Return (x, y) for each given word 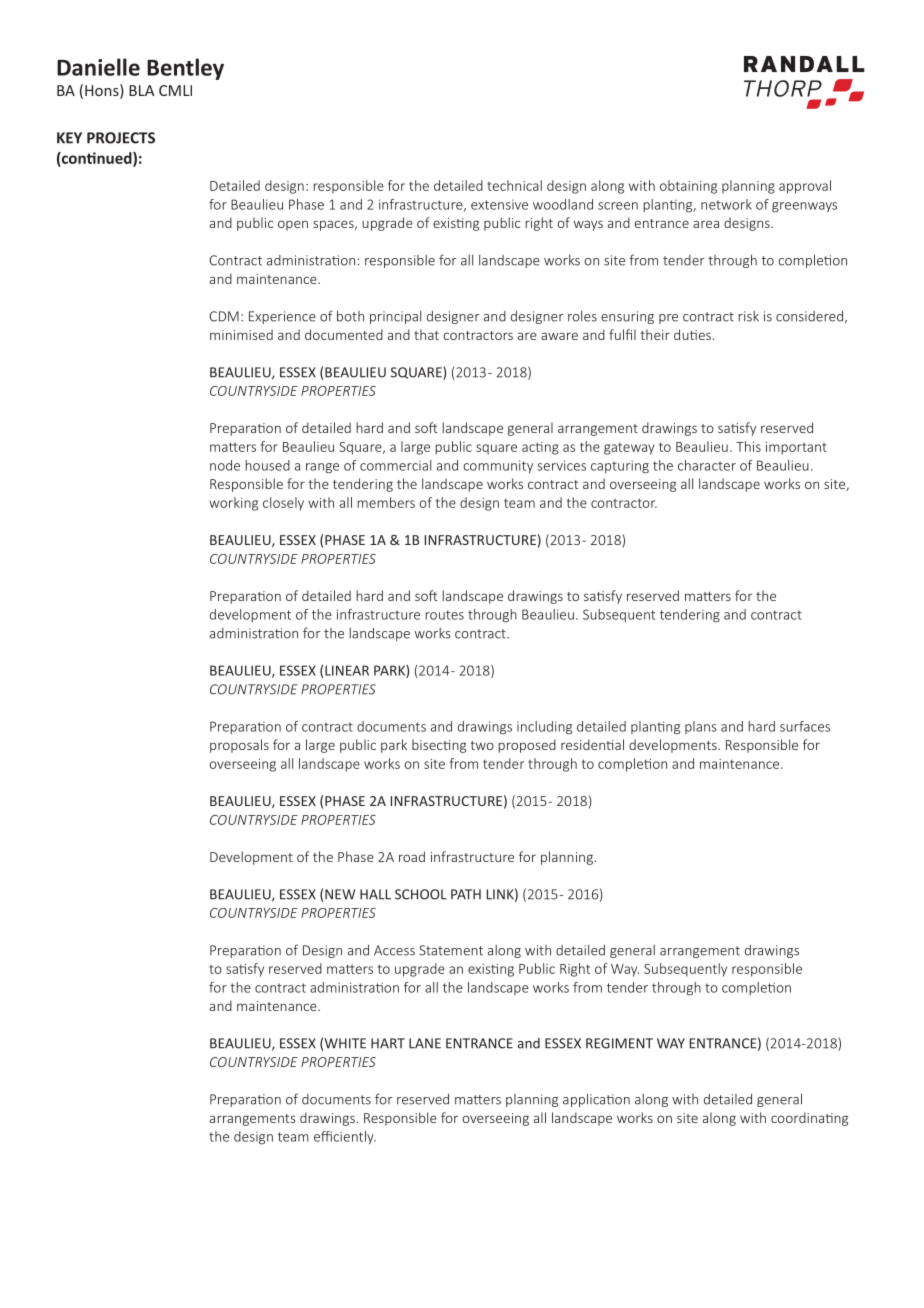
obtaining (688, 187)
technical (514, 185)
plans (701, 727)
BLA (142, 90)
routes (444, 615)
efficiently (345, 1137)
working (233, 504)
